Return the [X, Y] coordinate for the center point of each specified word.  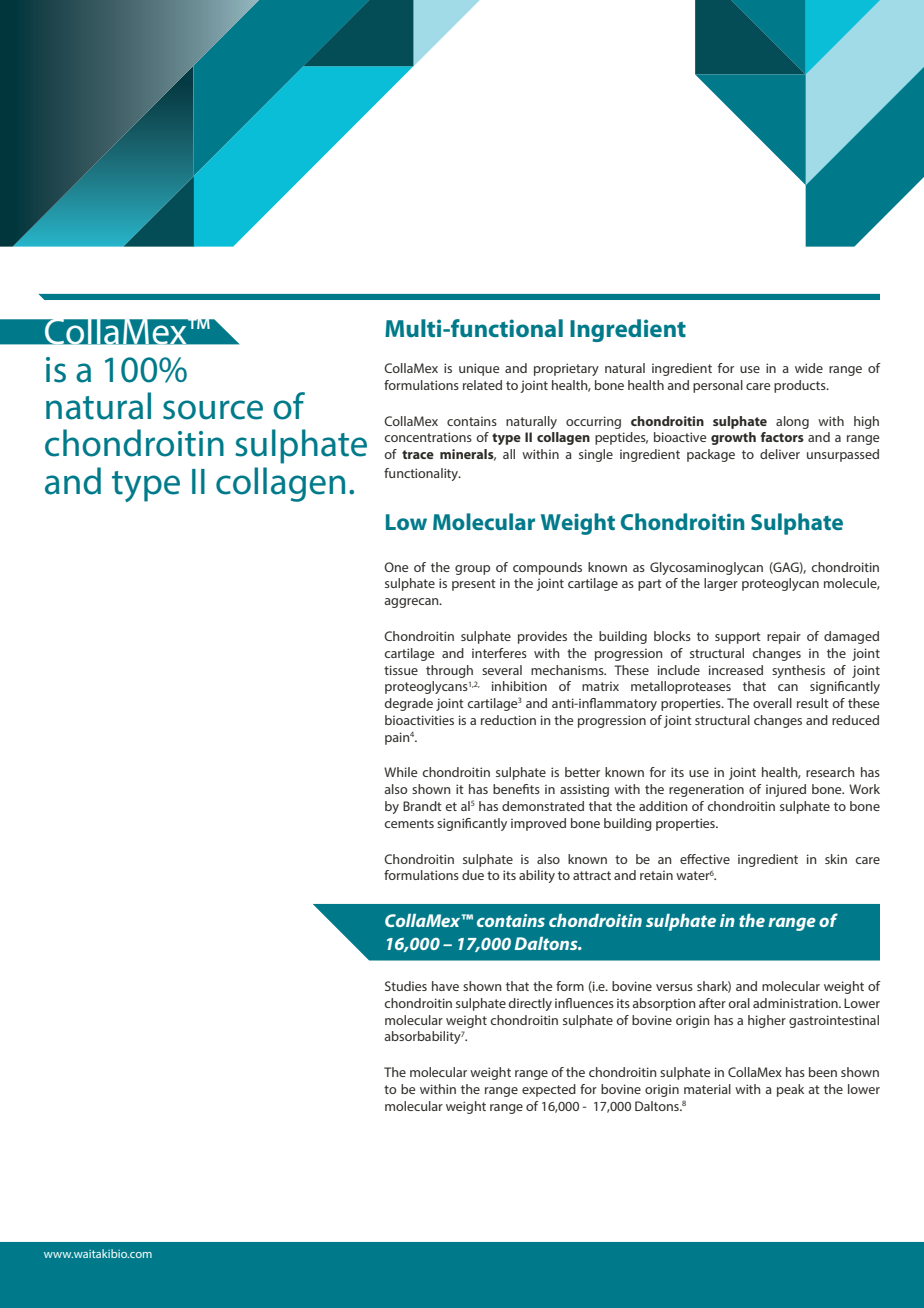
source [213, 410]
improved [538, 824]
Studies [406, 986]
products [801, 386]
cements [409, 823]
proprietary [566, 369]
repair [784, 637]
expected [549, 1090]
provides [542, 637]
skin [836, 859]
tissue [401, 670]
